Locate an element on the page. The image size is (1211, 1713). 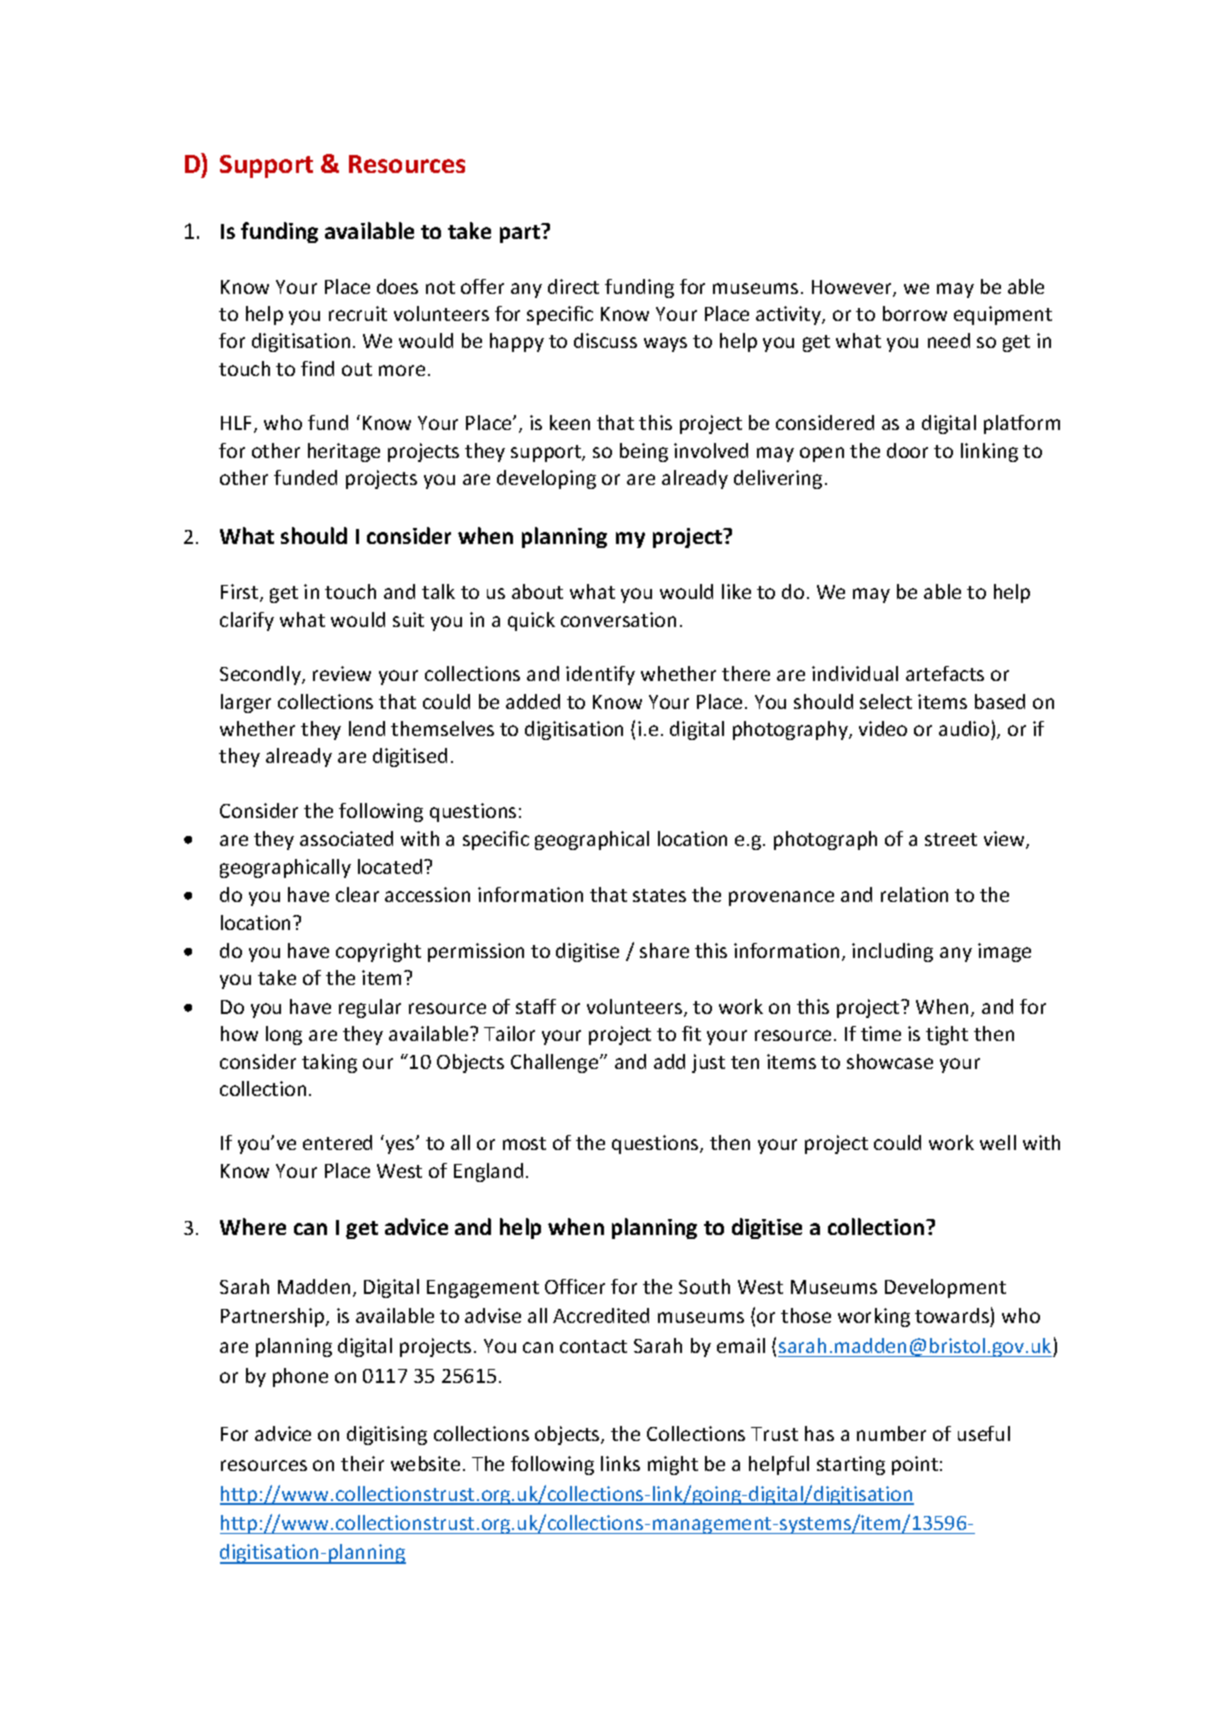
relation is located at coordinates (914, 894).
